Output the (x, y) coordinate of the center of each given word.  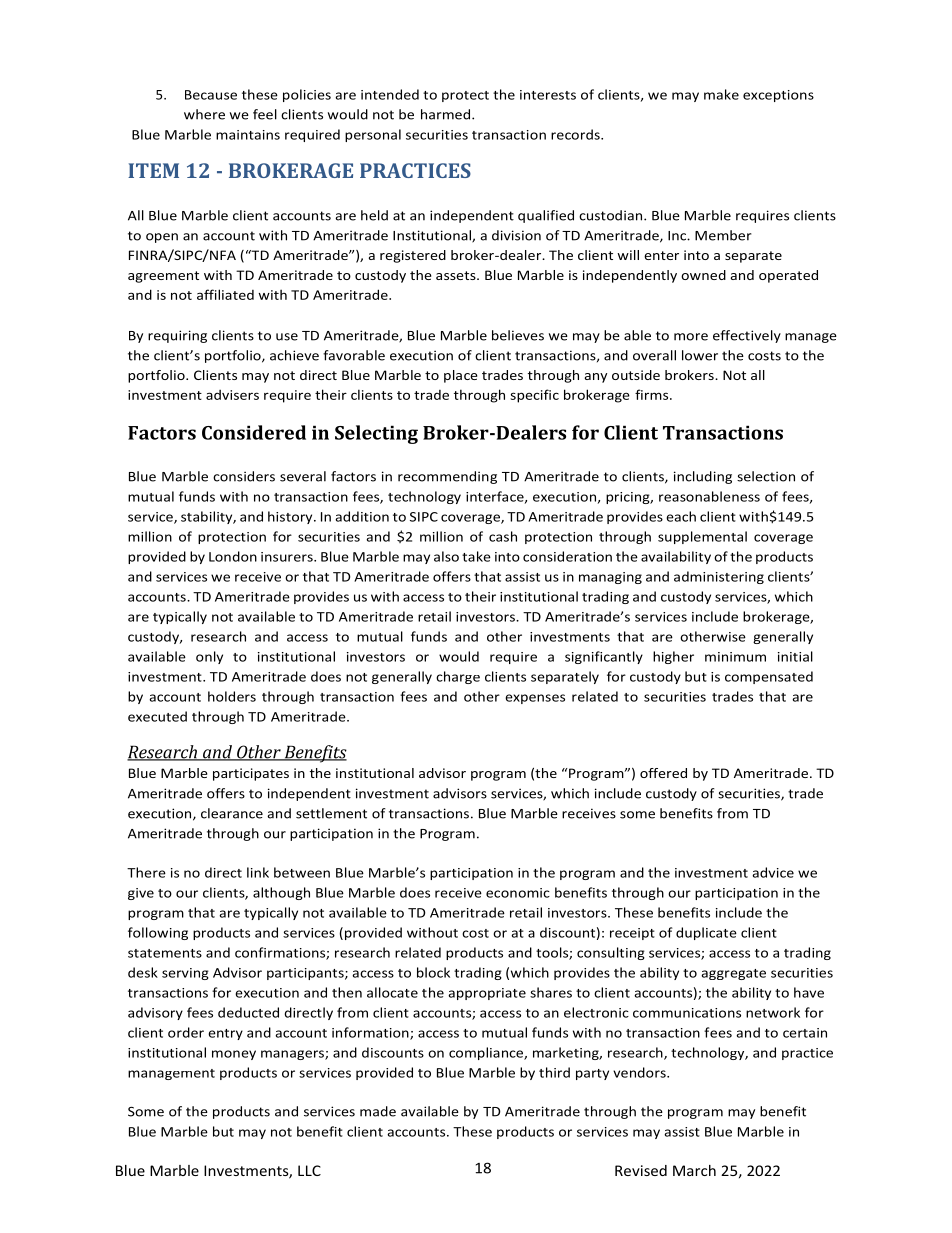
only (209, 657)
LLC (309, 1170)
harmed (445, 114)
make (721, 94)
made (378, 1111)
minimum (735, 657)
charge (458, 677)
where (204, 114)
